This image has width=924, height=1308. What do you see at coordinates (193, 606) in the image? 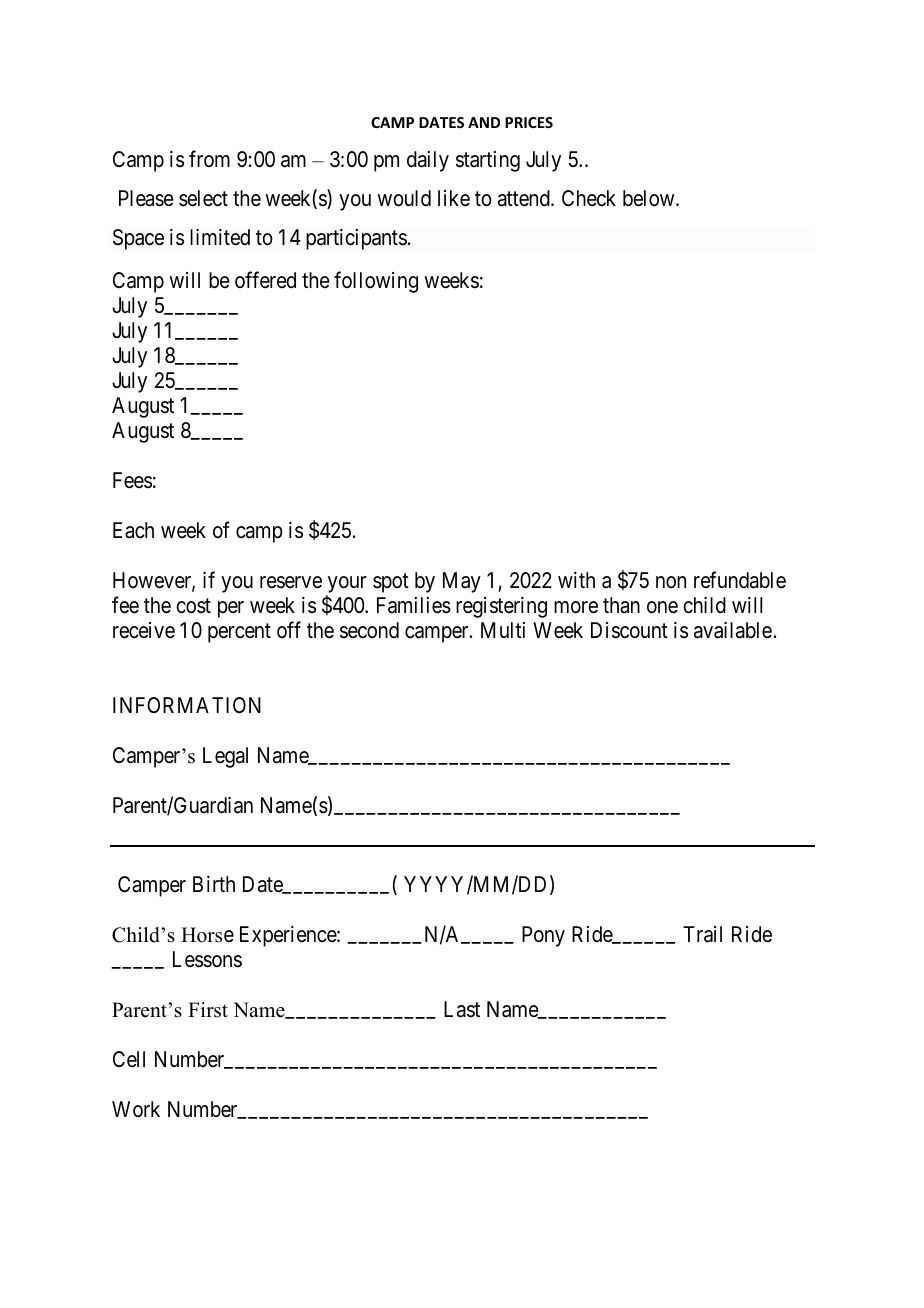
I see `cost` at bounding box center [193, 606].
